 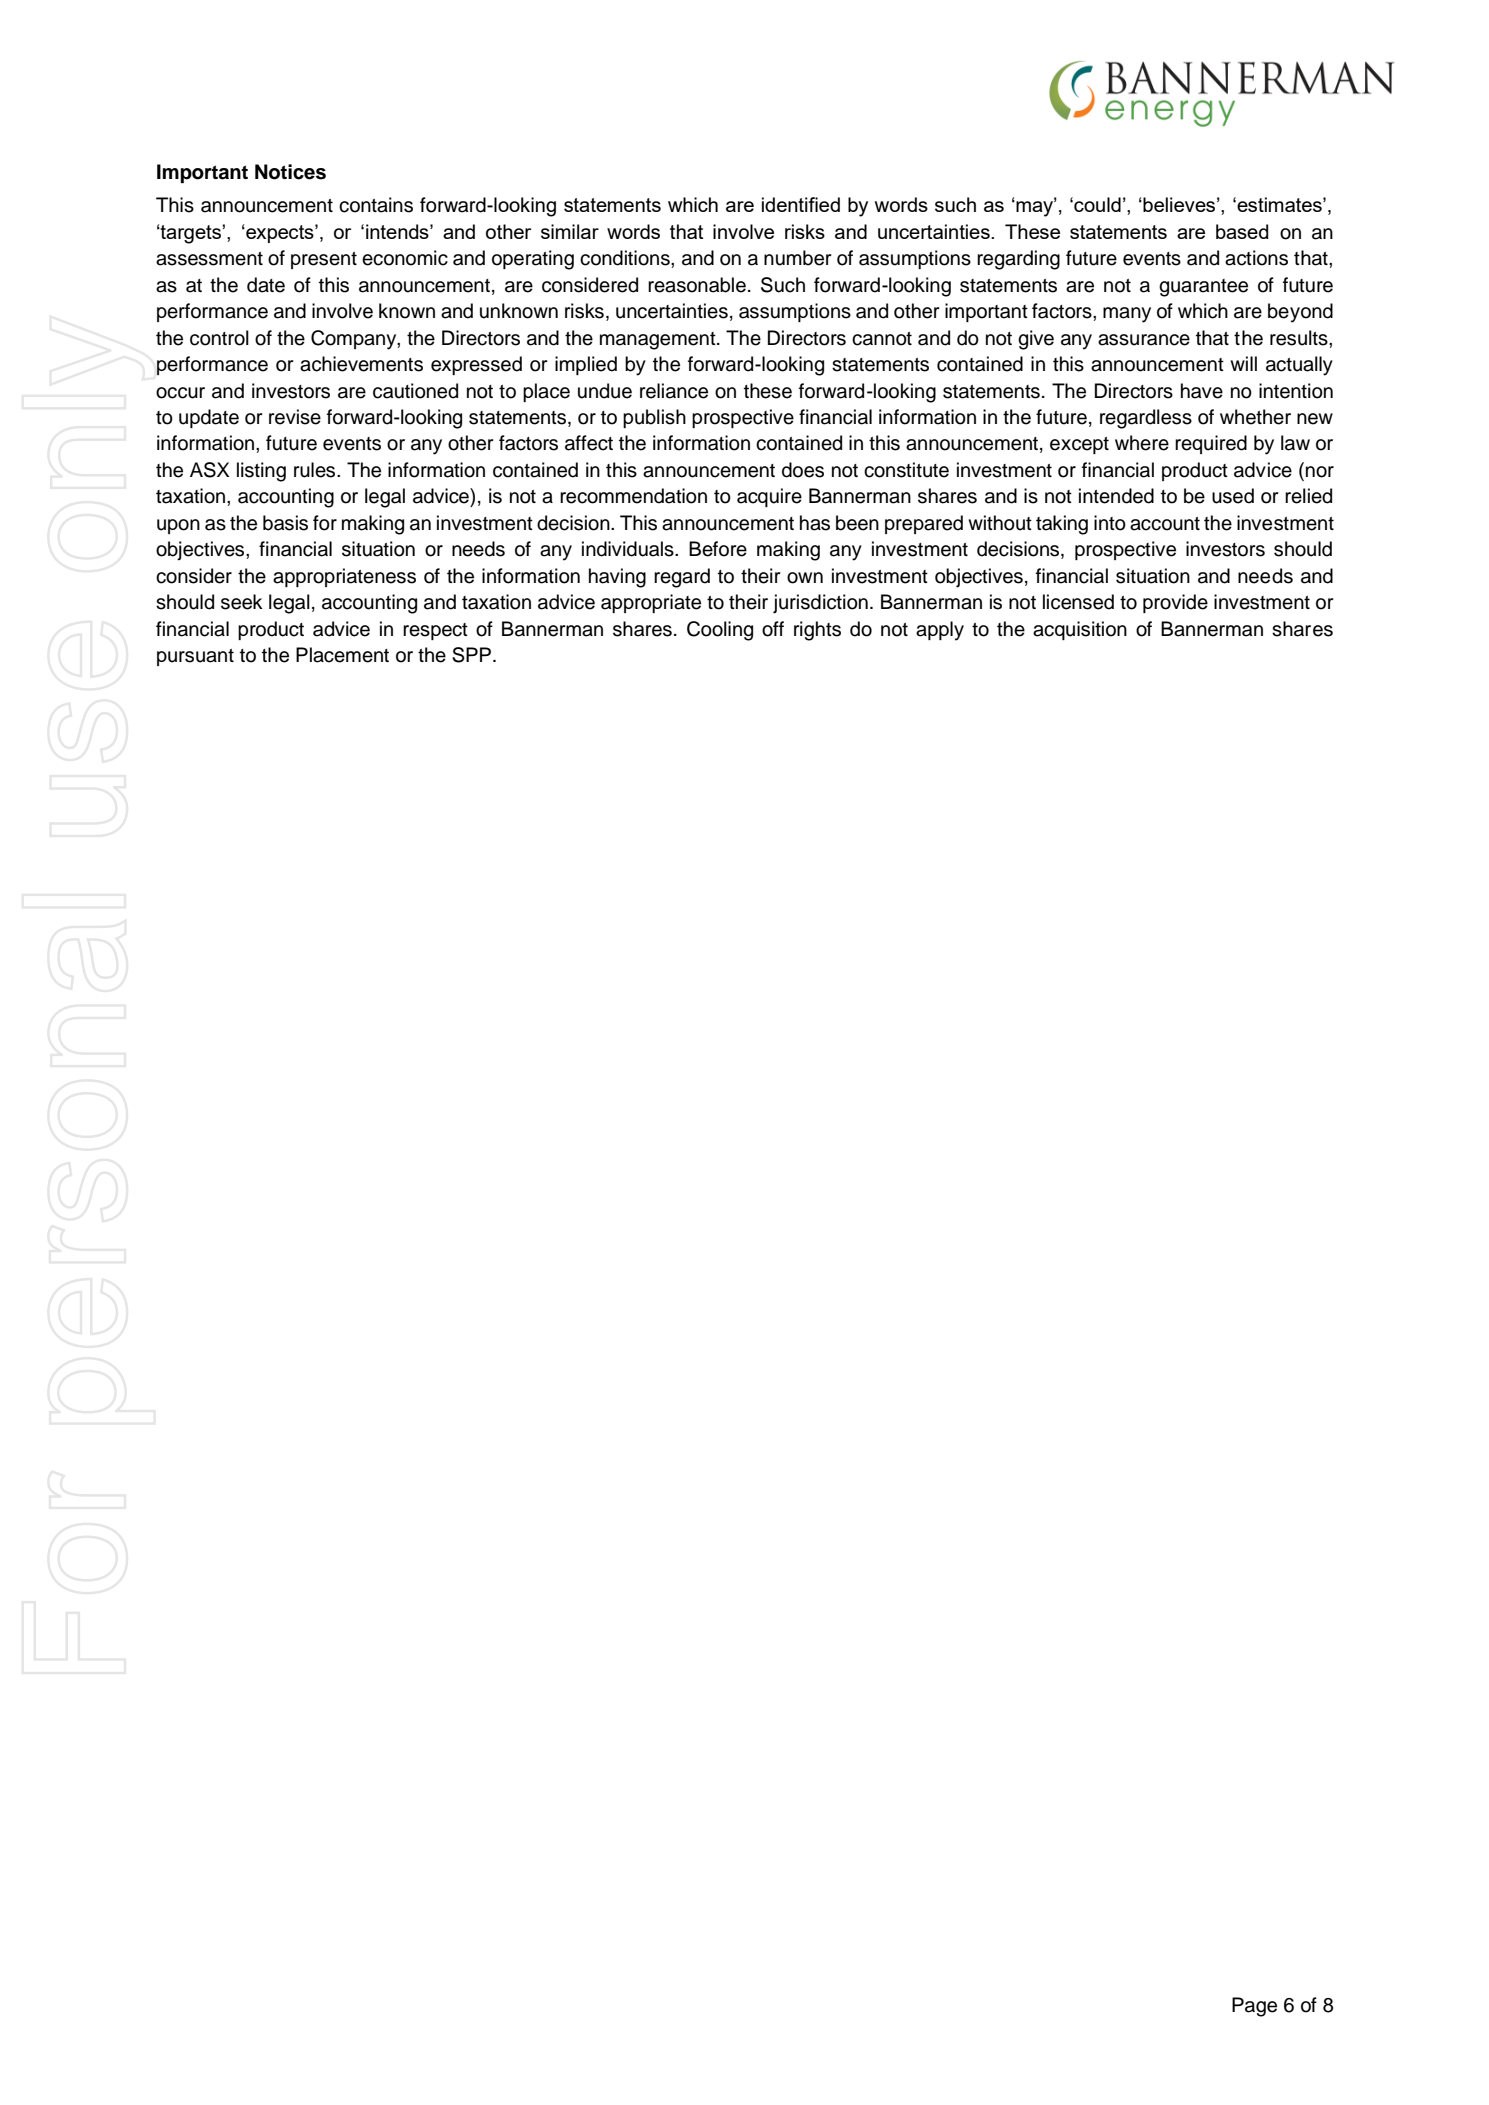 I want to click on rights, so click(x=817, y=631).
